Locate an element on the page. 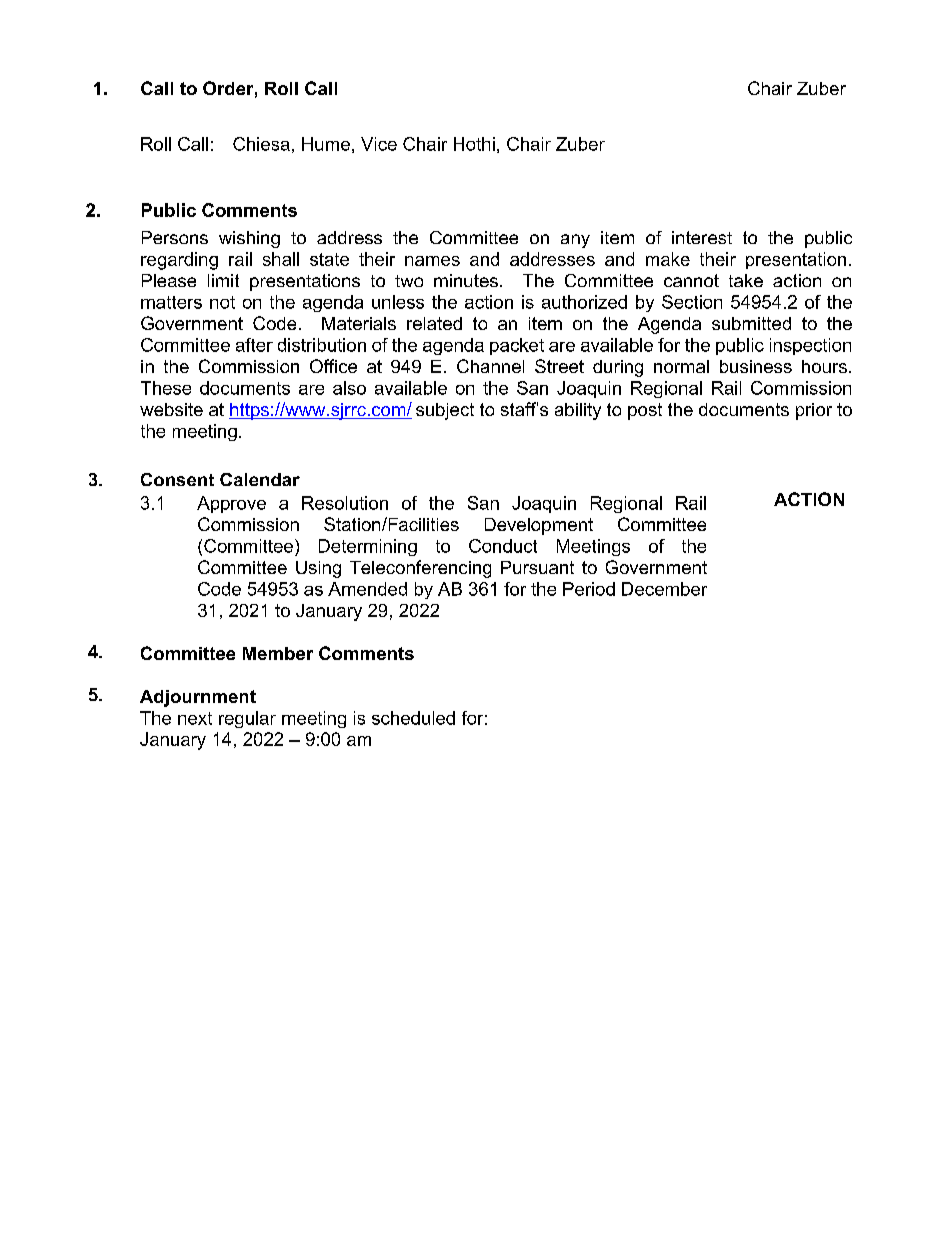  Using is located at coordinates (318, 569).
